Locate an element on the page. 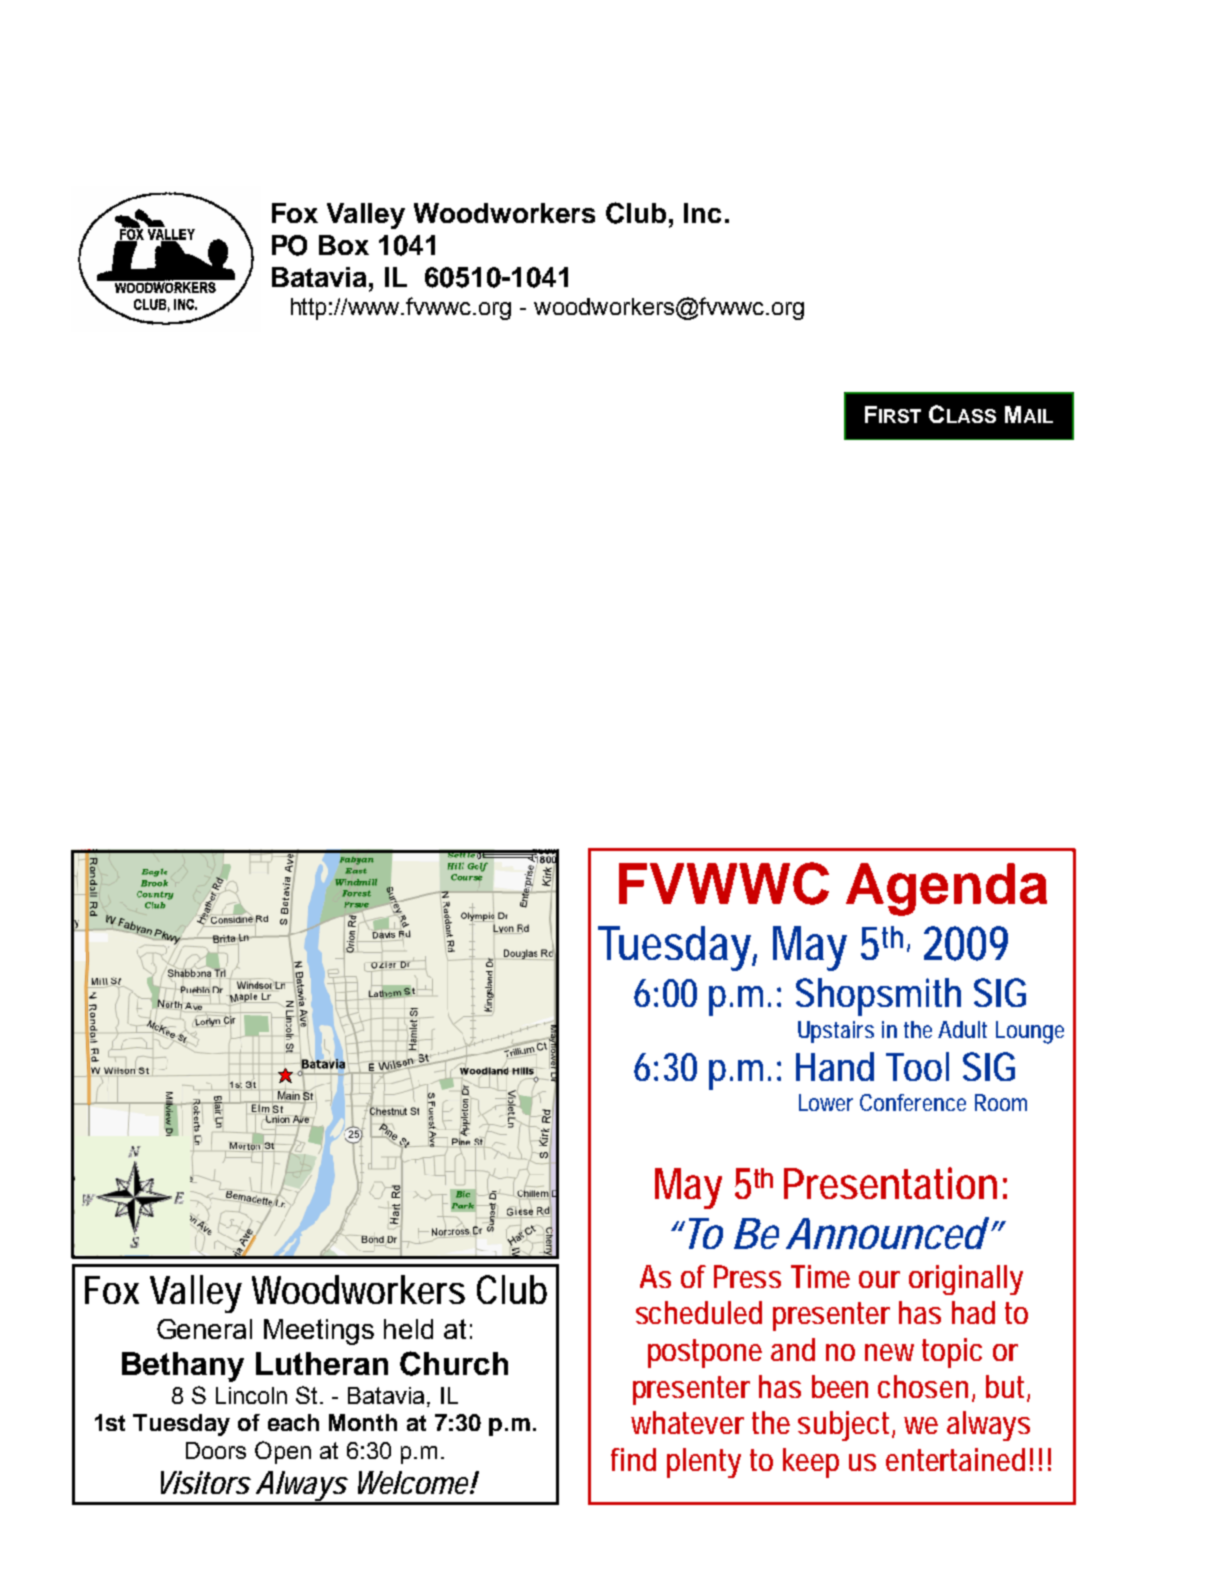 This document has height=1577, width=1219. each is located at coordinates (293, 1422).
